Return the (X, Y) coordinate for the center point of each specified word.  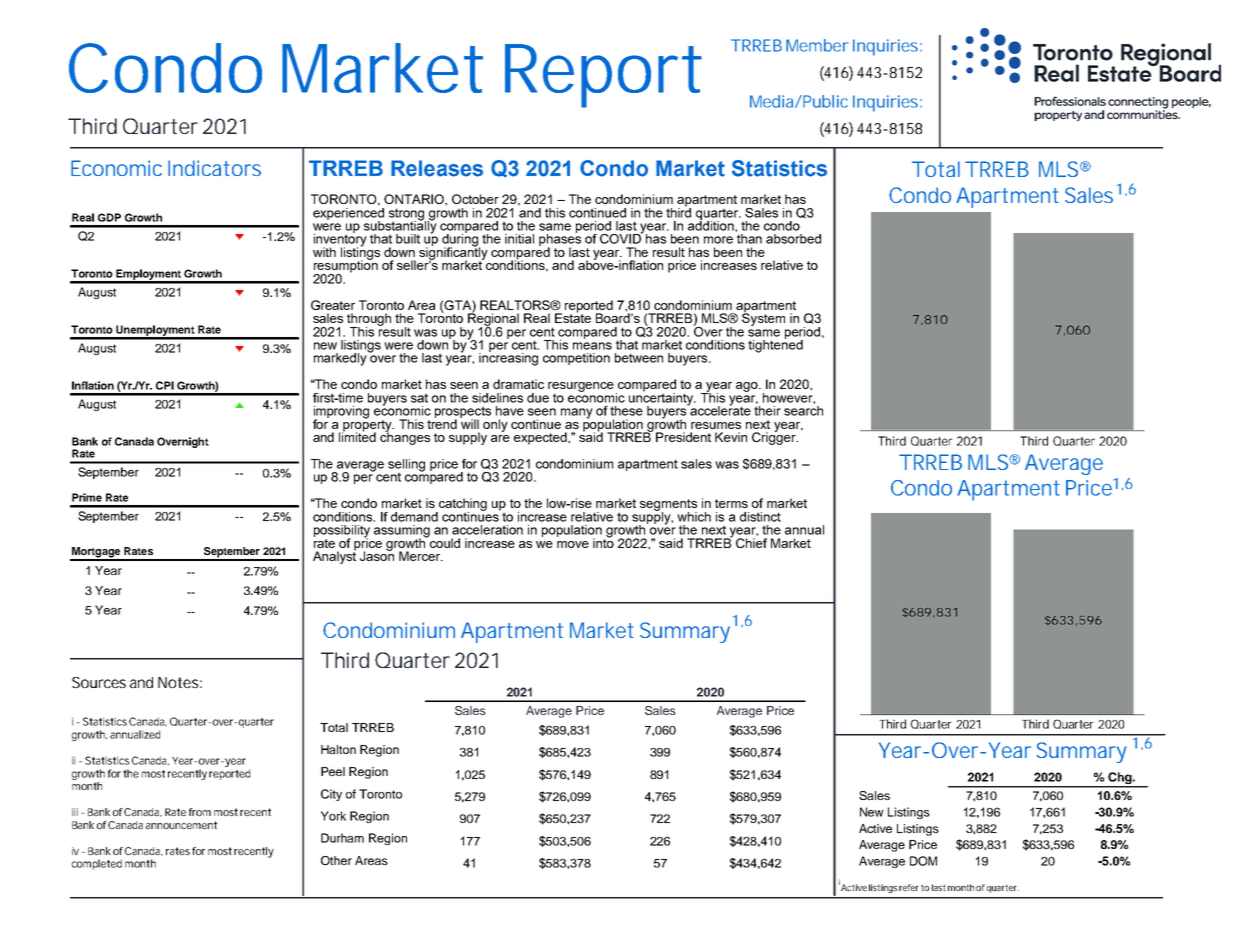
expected (541, 438)
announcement (181, 825)
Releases (437, 168)
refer (909, 887)
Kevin (731, 437)
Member (817, 45)
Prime (87, 497)
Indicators (214, 168)
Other (336, 860)
